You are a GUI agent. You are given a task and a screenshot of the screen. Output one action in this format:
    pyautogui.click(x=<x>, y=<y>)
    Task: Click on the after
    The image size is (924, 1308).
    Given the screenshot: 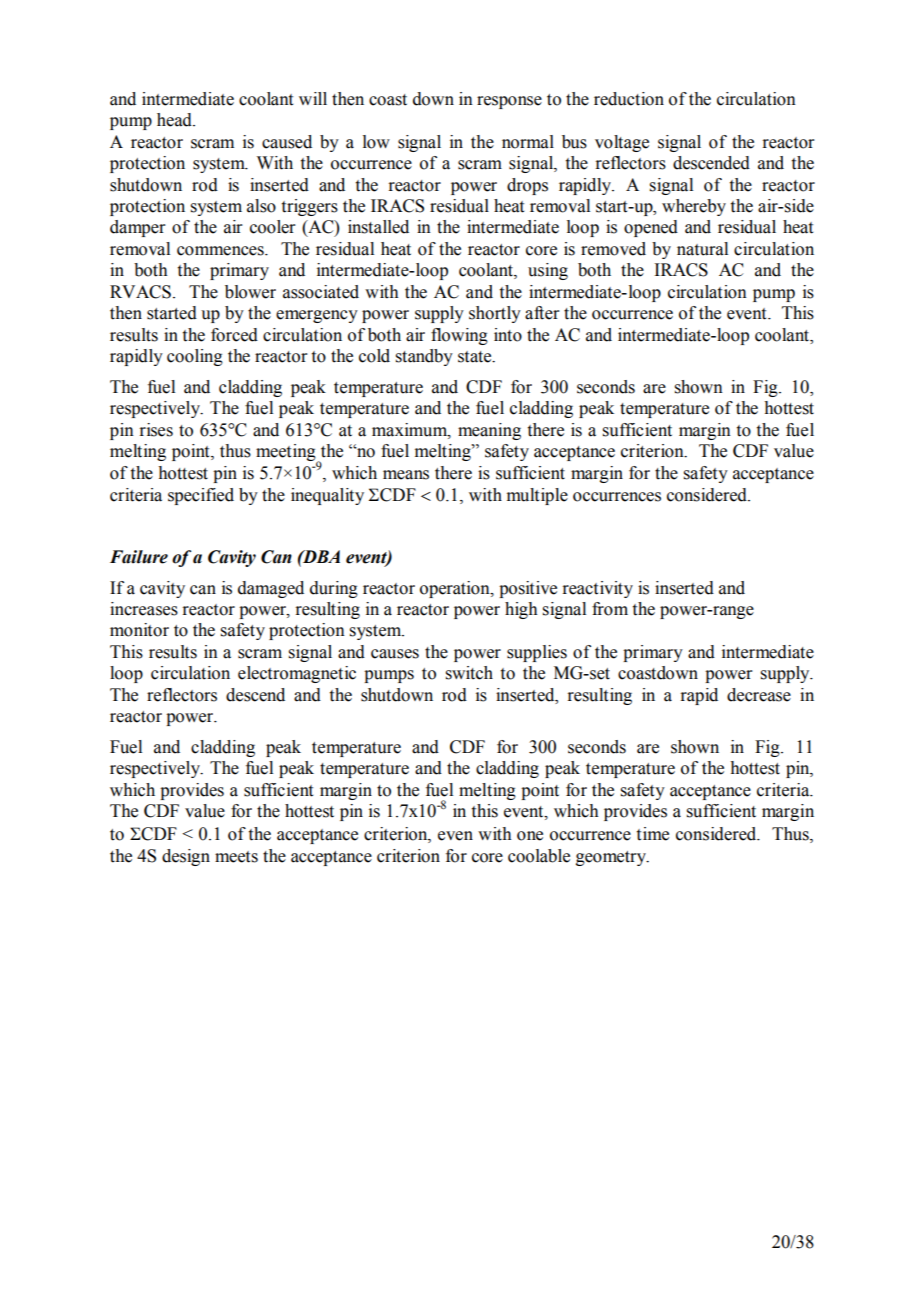 What is the action you would take?
    pyautogui.click(x=542, y=313)
